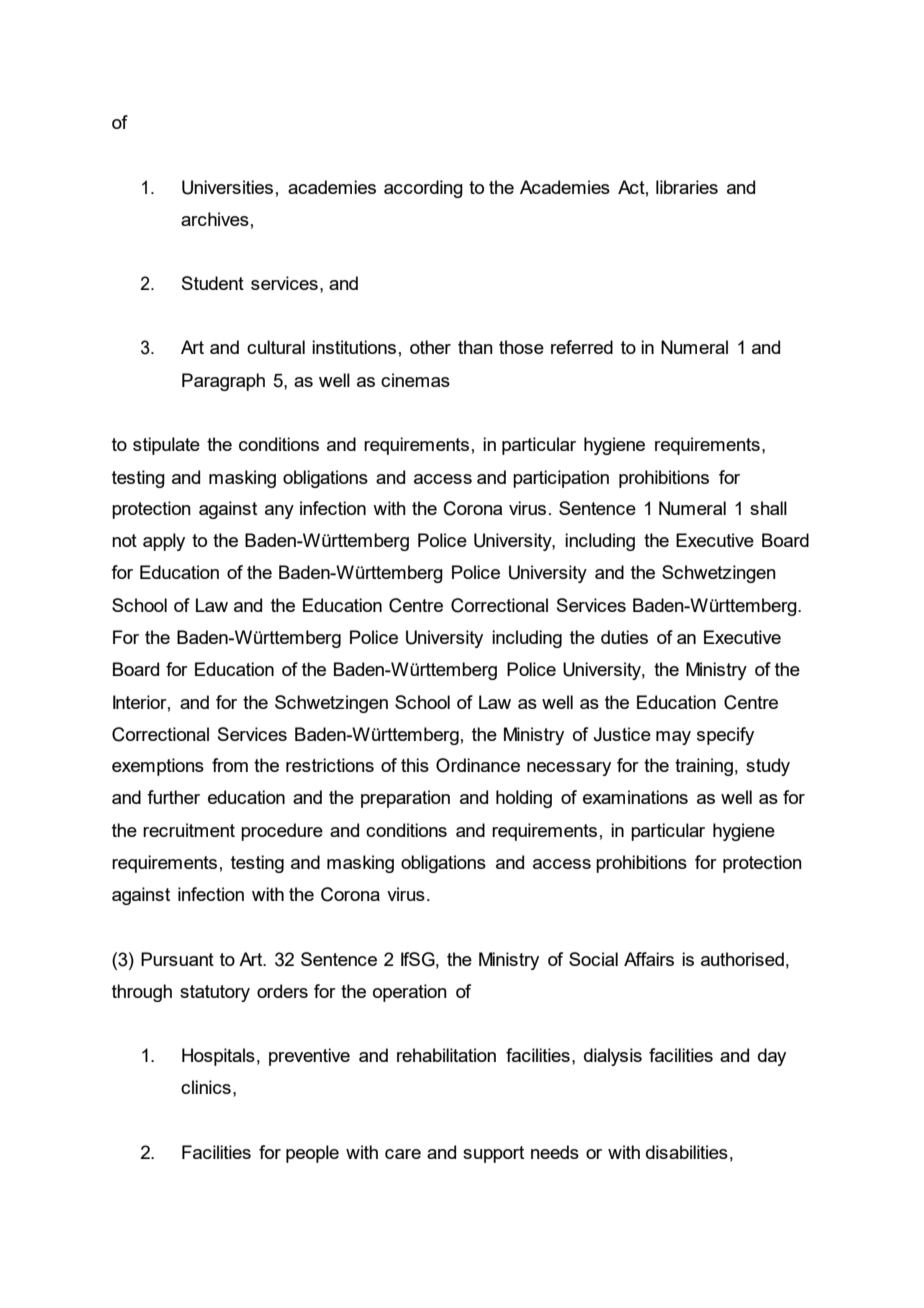  What do you see at coordinates (430, 347) in the image?
I see `other` at bounding box center [430, 347].
